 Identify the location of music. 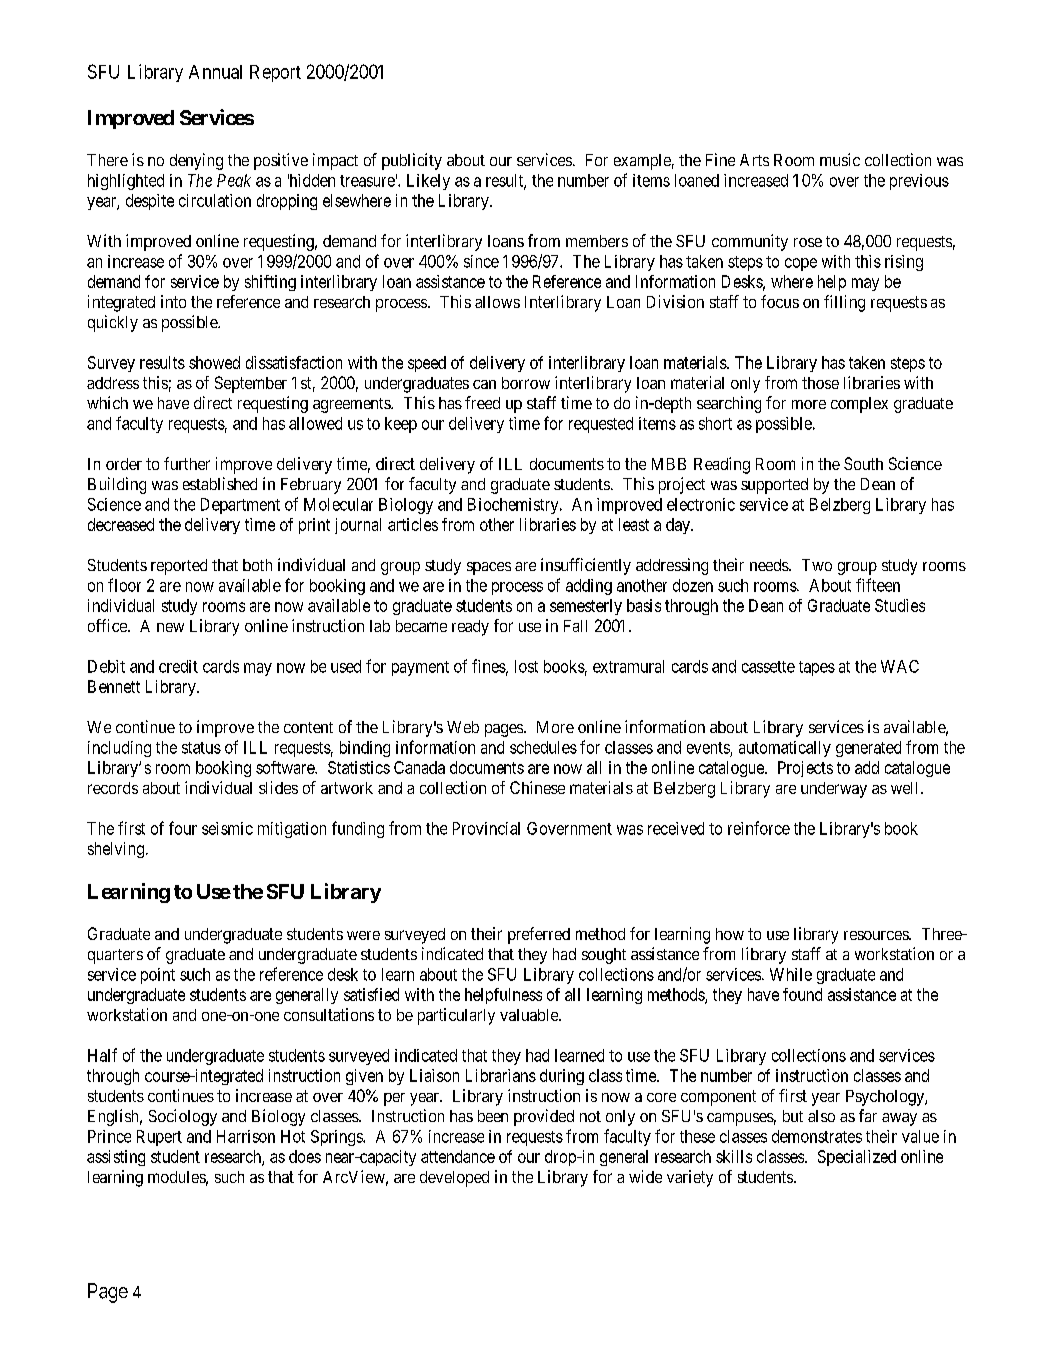
(840, 159).
